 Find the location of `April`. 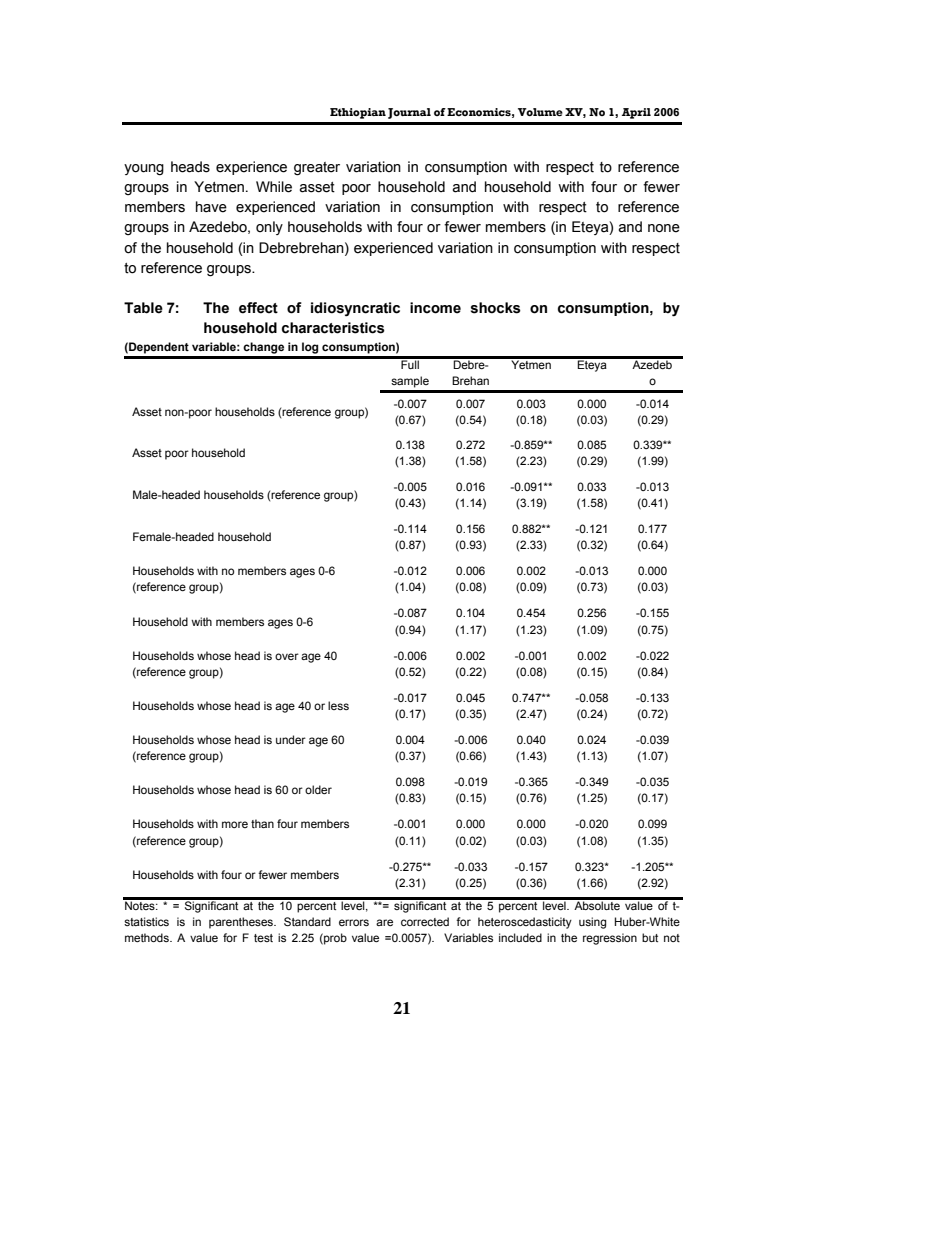

April is located at coordinates (636, 113).
